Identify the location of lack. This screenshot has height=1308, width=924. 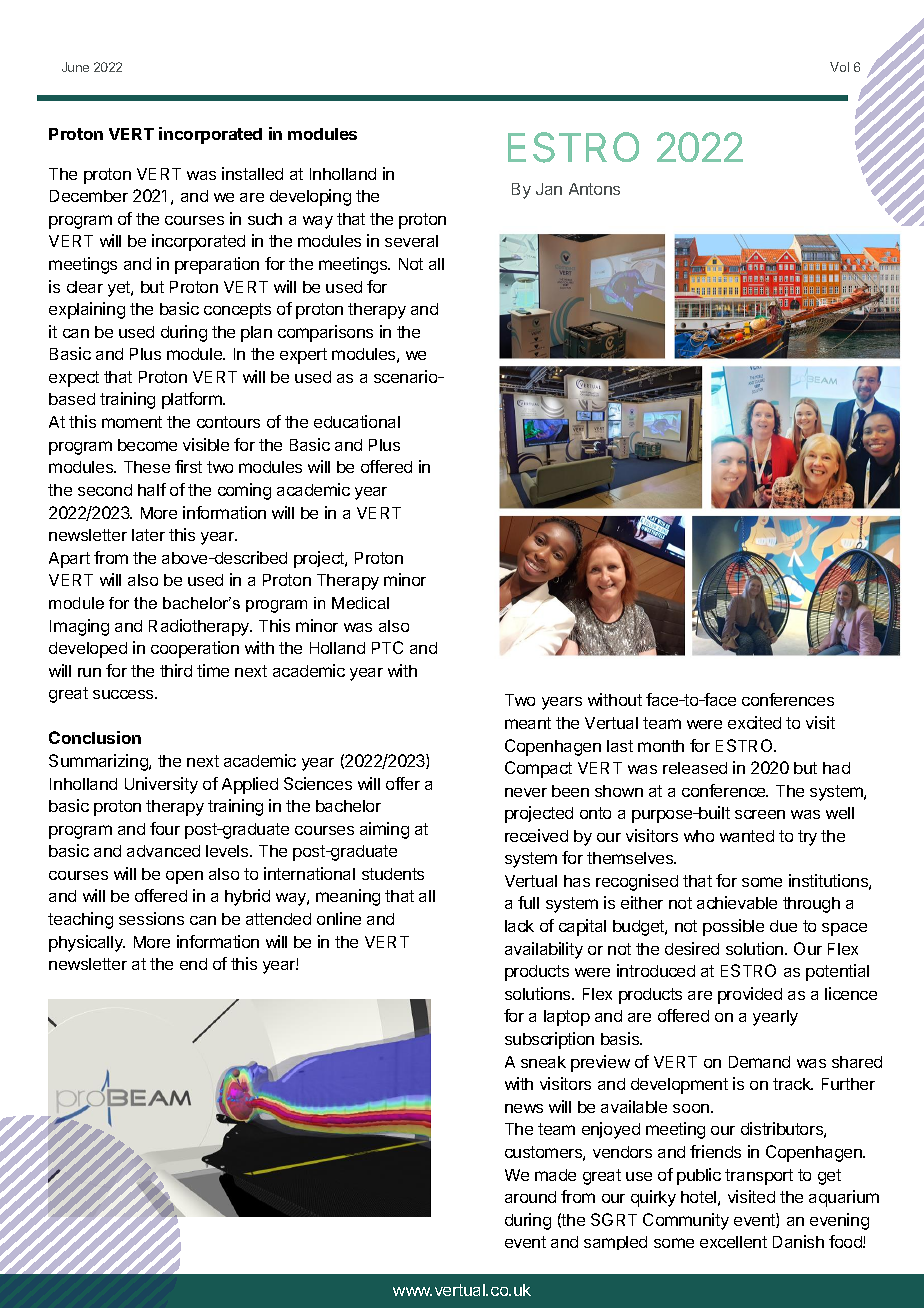
(519, 926).
